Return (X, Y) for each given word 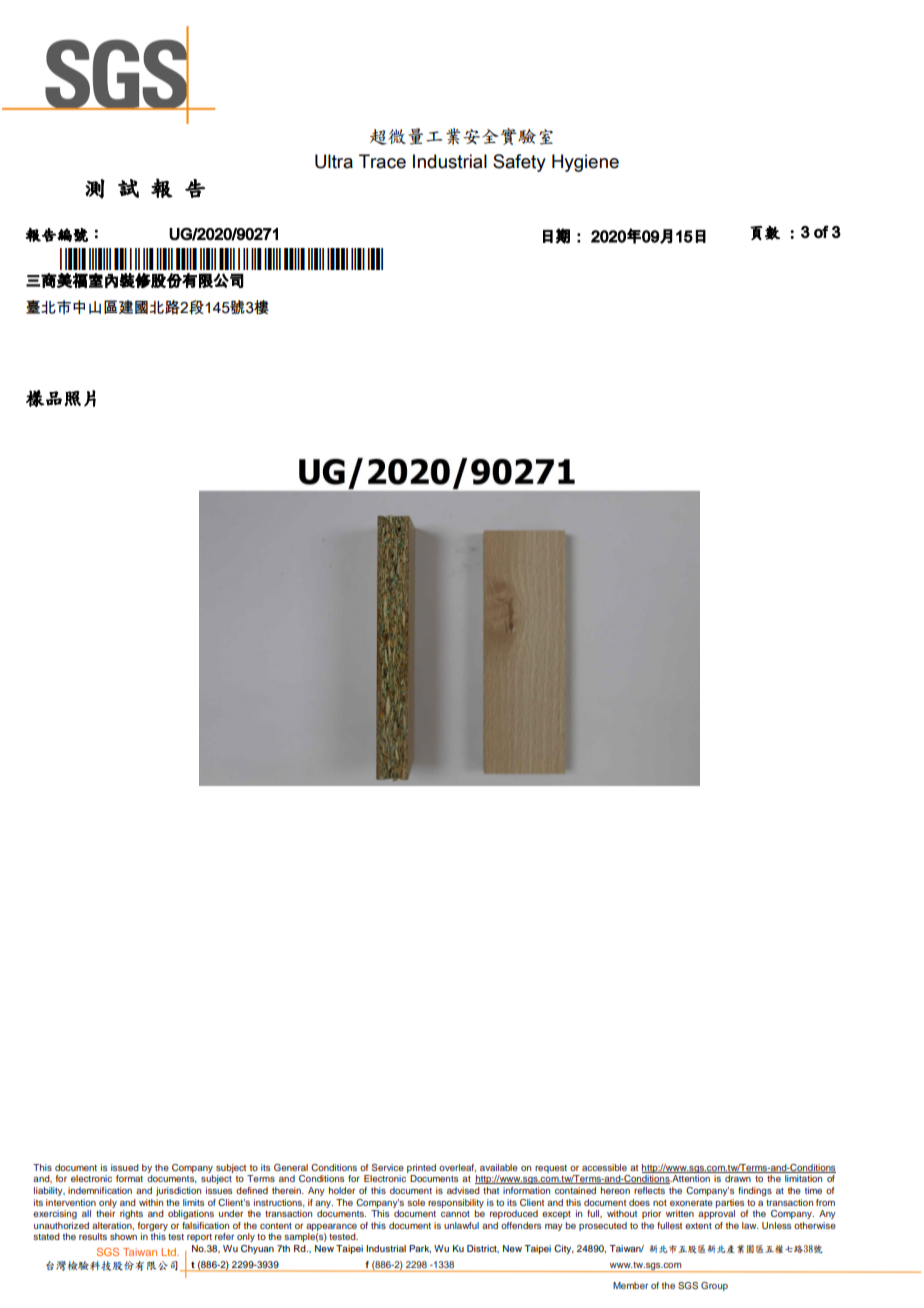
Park (420, 1249)
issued (125, 1167)
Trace (382, 161)
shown (123, 1236)
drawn (738, 1178)
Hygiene (585, 163)
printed (421, 1168)
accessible (604, 1167)
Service (388, 1167)
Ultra (334, 161)
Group (714, 1286)
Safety (519, 163)
